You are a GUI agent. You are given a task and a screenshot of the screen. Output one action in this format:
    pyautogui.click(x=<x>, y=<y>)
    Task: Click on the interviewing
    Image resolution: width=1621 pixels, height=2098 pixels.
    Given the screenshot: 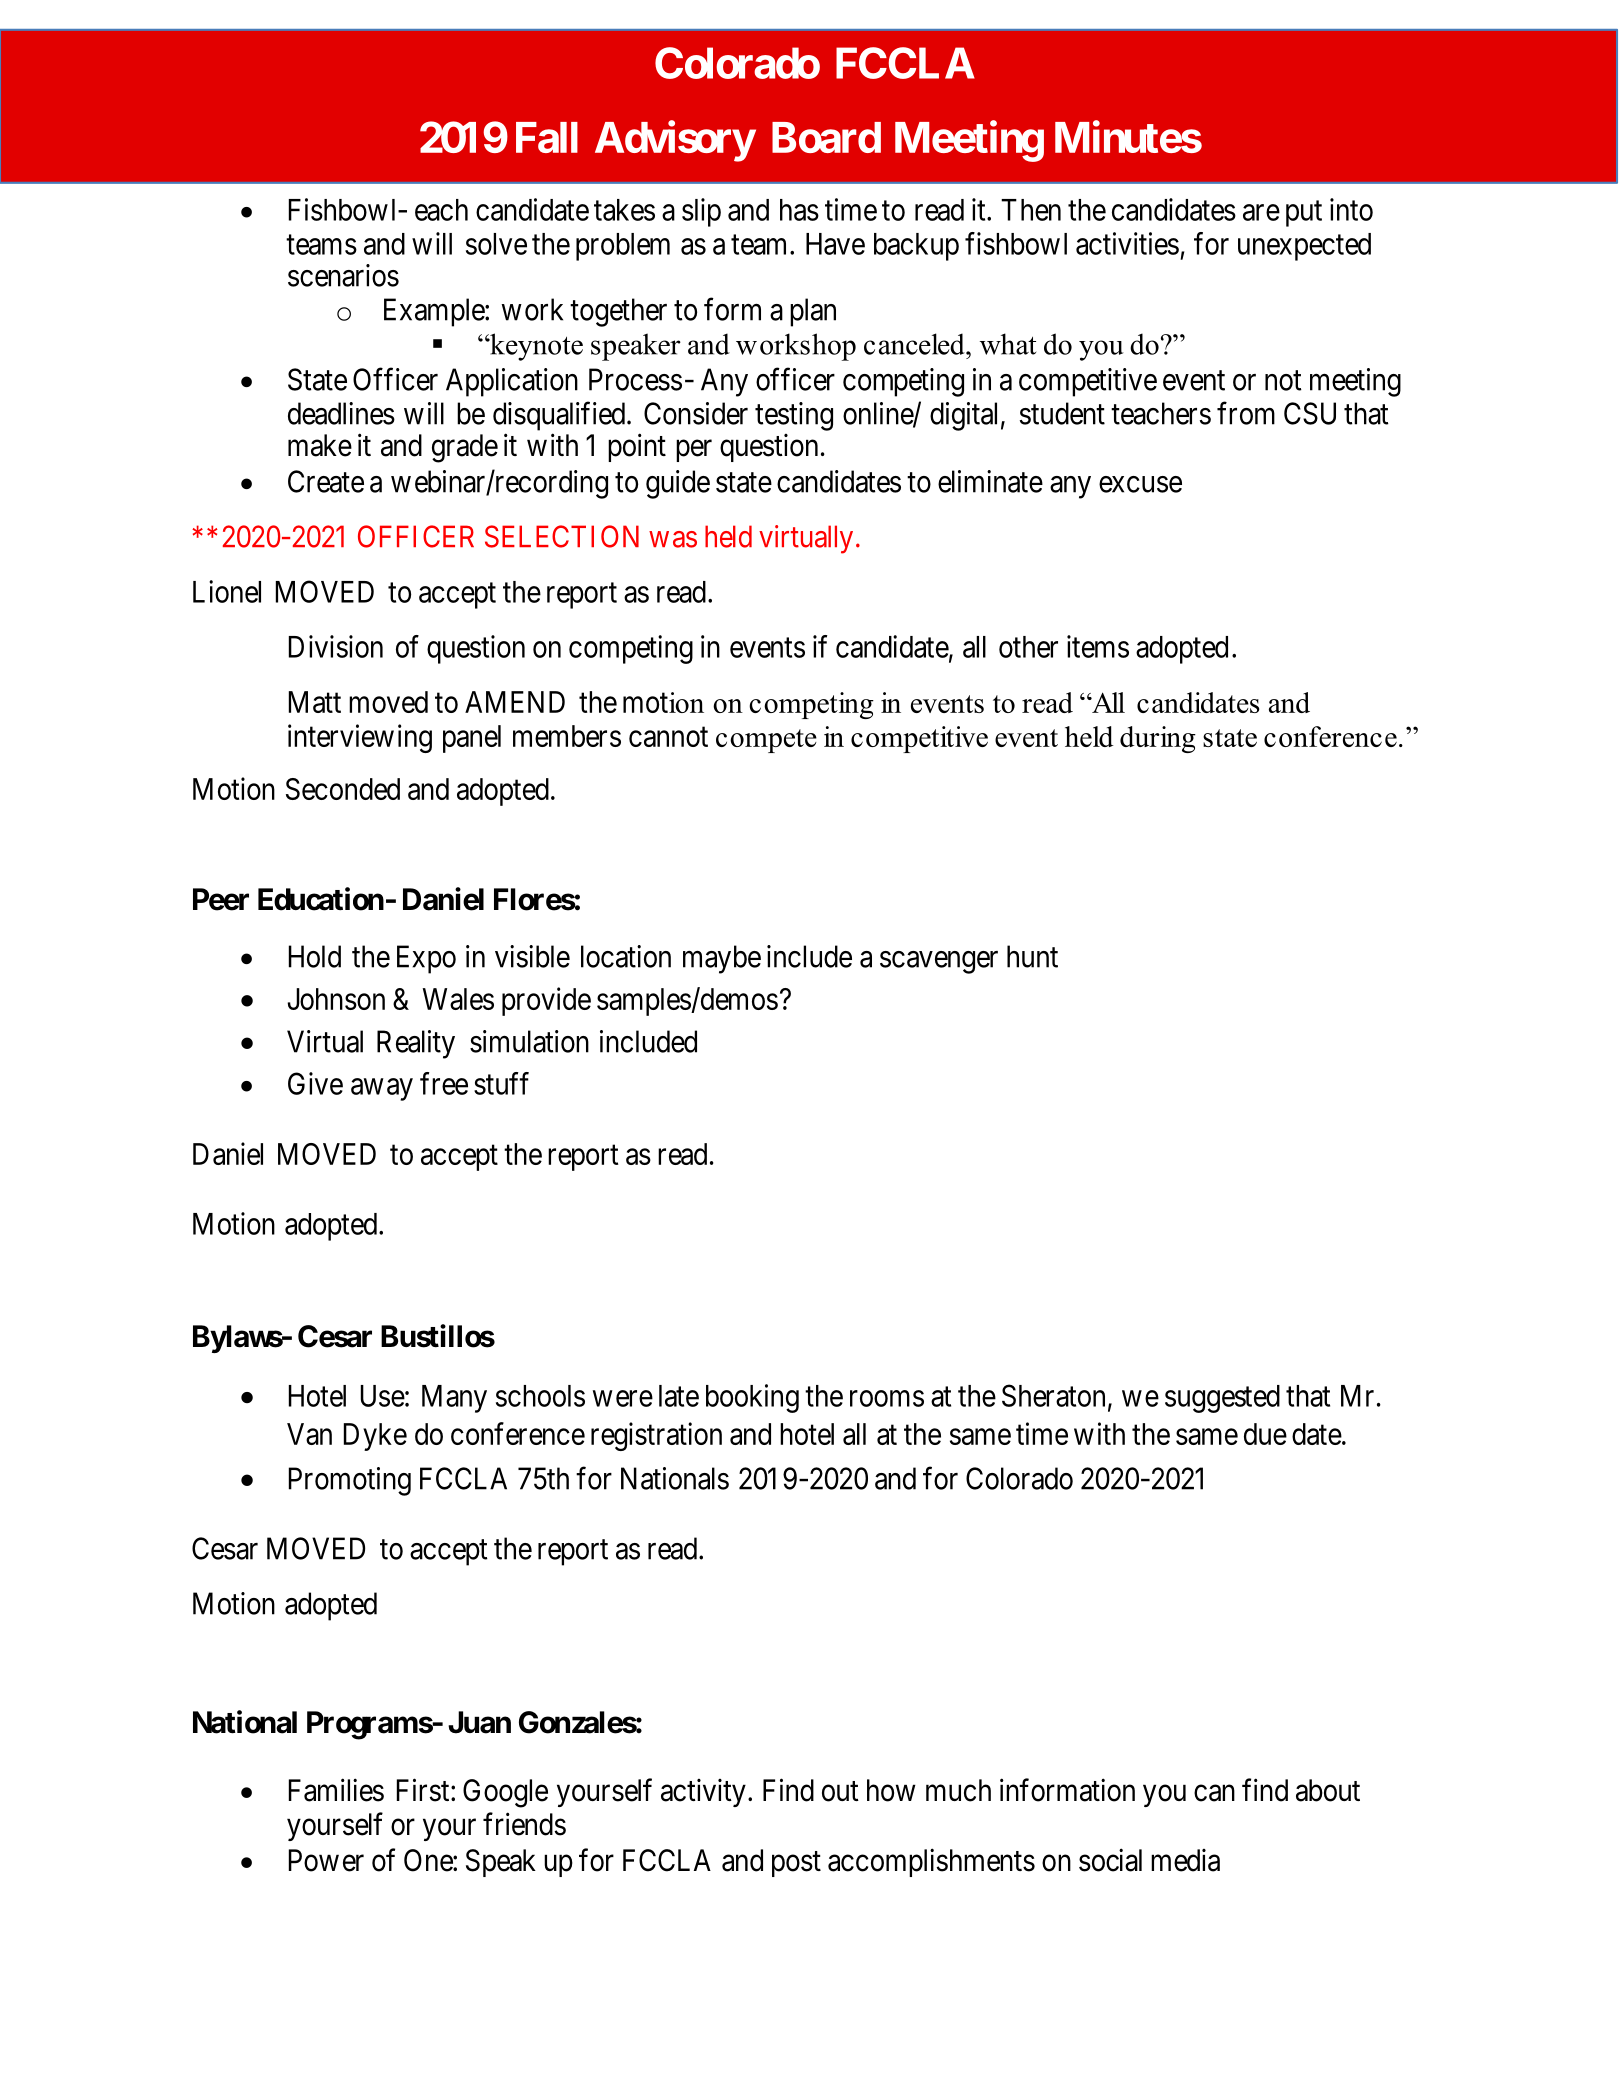 What is the action you would take?
    pyautogui.click(x=360, y=738)
